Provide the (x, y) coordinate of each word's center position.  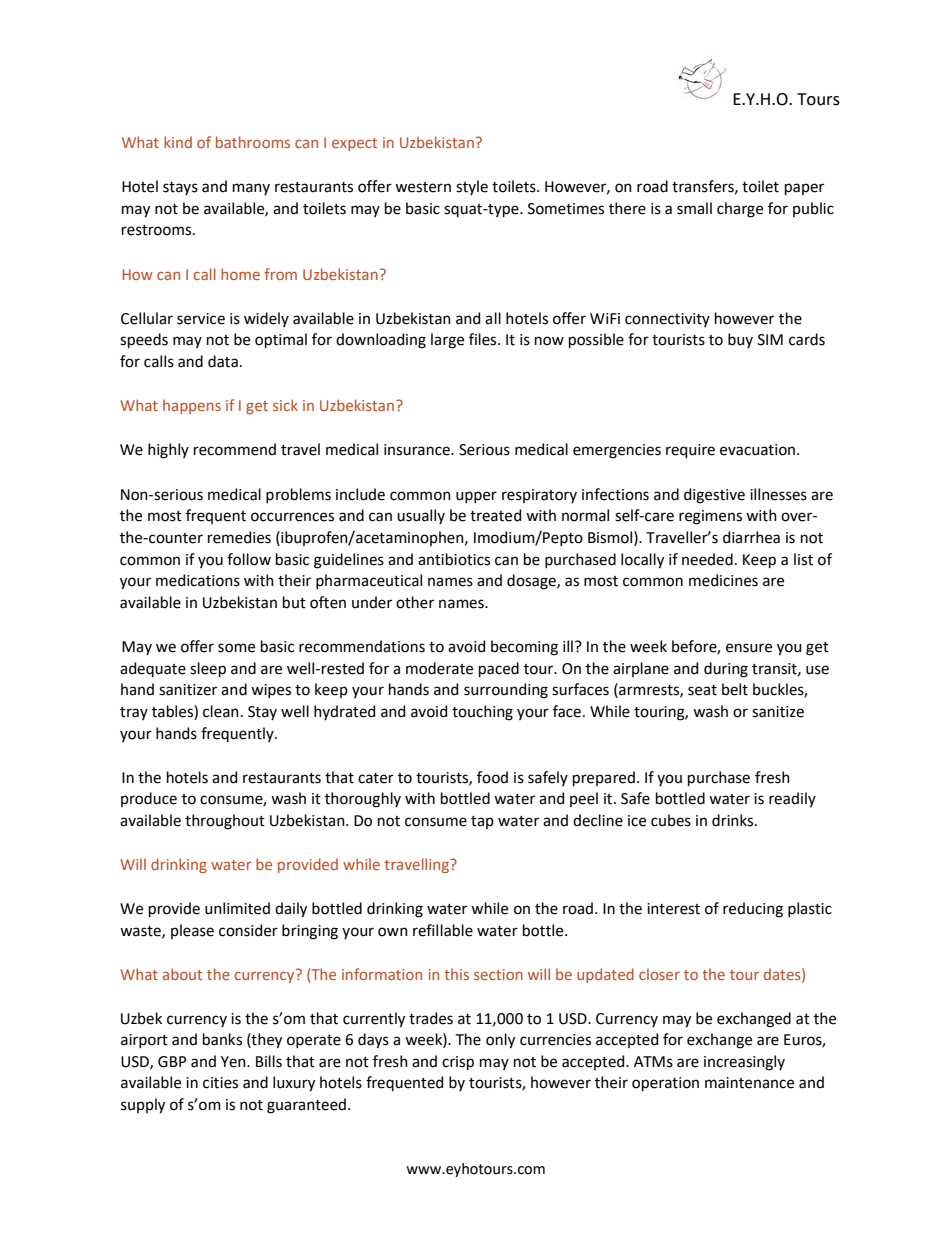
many (251, 189)
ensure (749, 648)
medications (198, 580)
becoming (524, 648)
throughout (225, 822)
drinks (734, 820)
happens (192, 406)
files (484, 339)
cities (220, 1083)
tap (482, 822)
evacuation (757, 450)
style (472, 187)
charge (740, 210)
